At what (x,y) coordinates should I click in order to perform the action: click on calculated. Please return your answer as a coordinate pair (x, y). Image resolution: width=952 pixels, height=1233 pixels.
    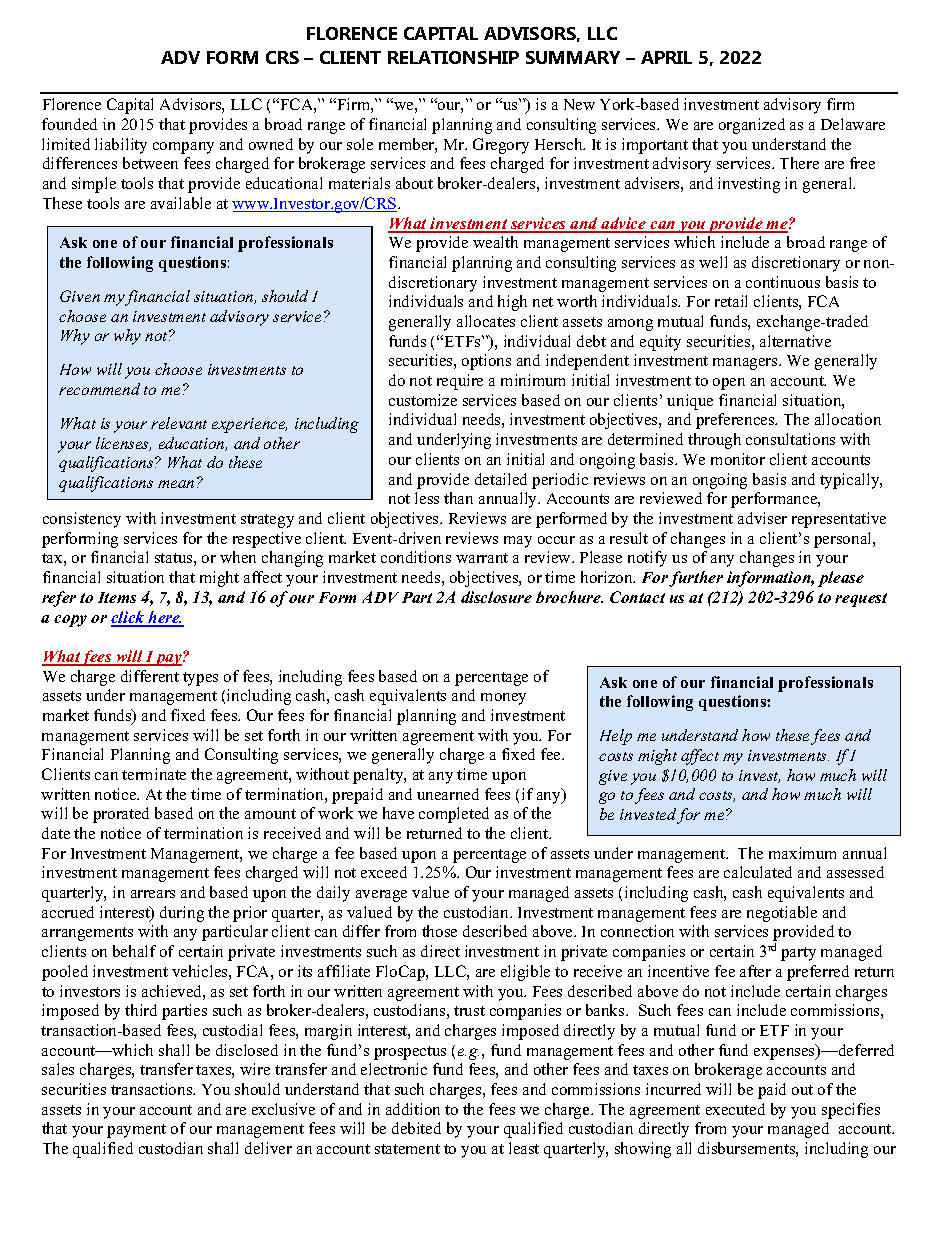
    Looking at the image, I should click on (758, 872).
